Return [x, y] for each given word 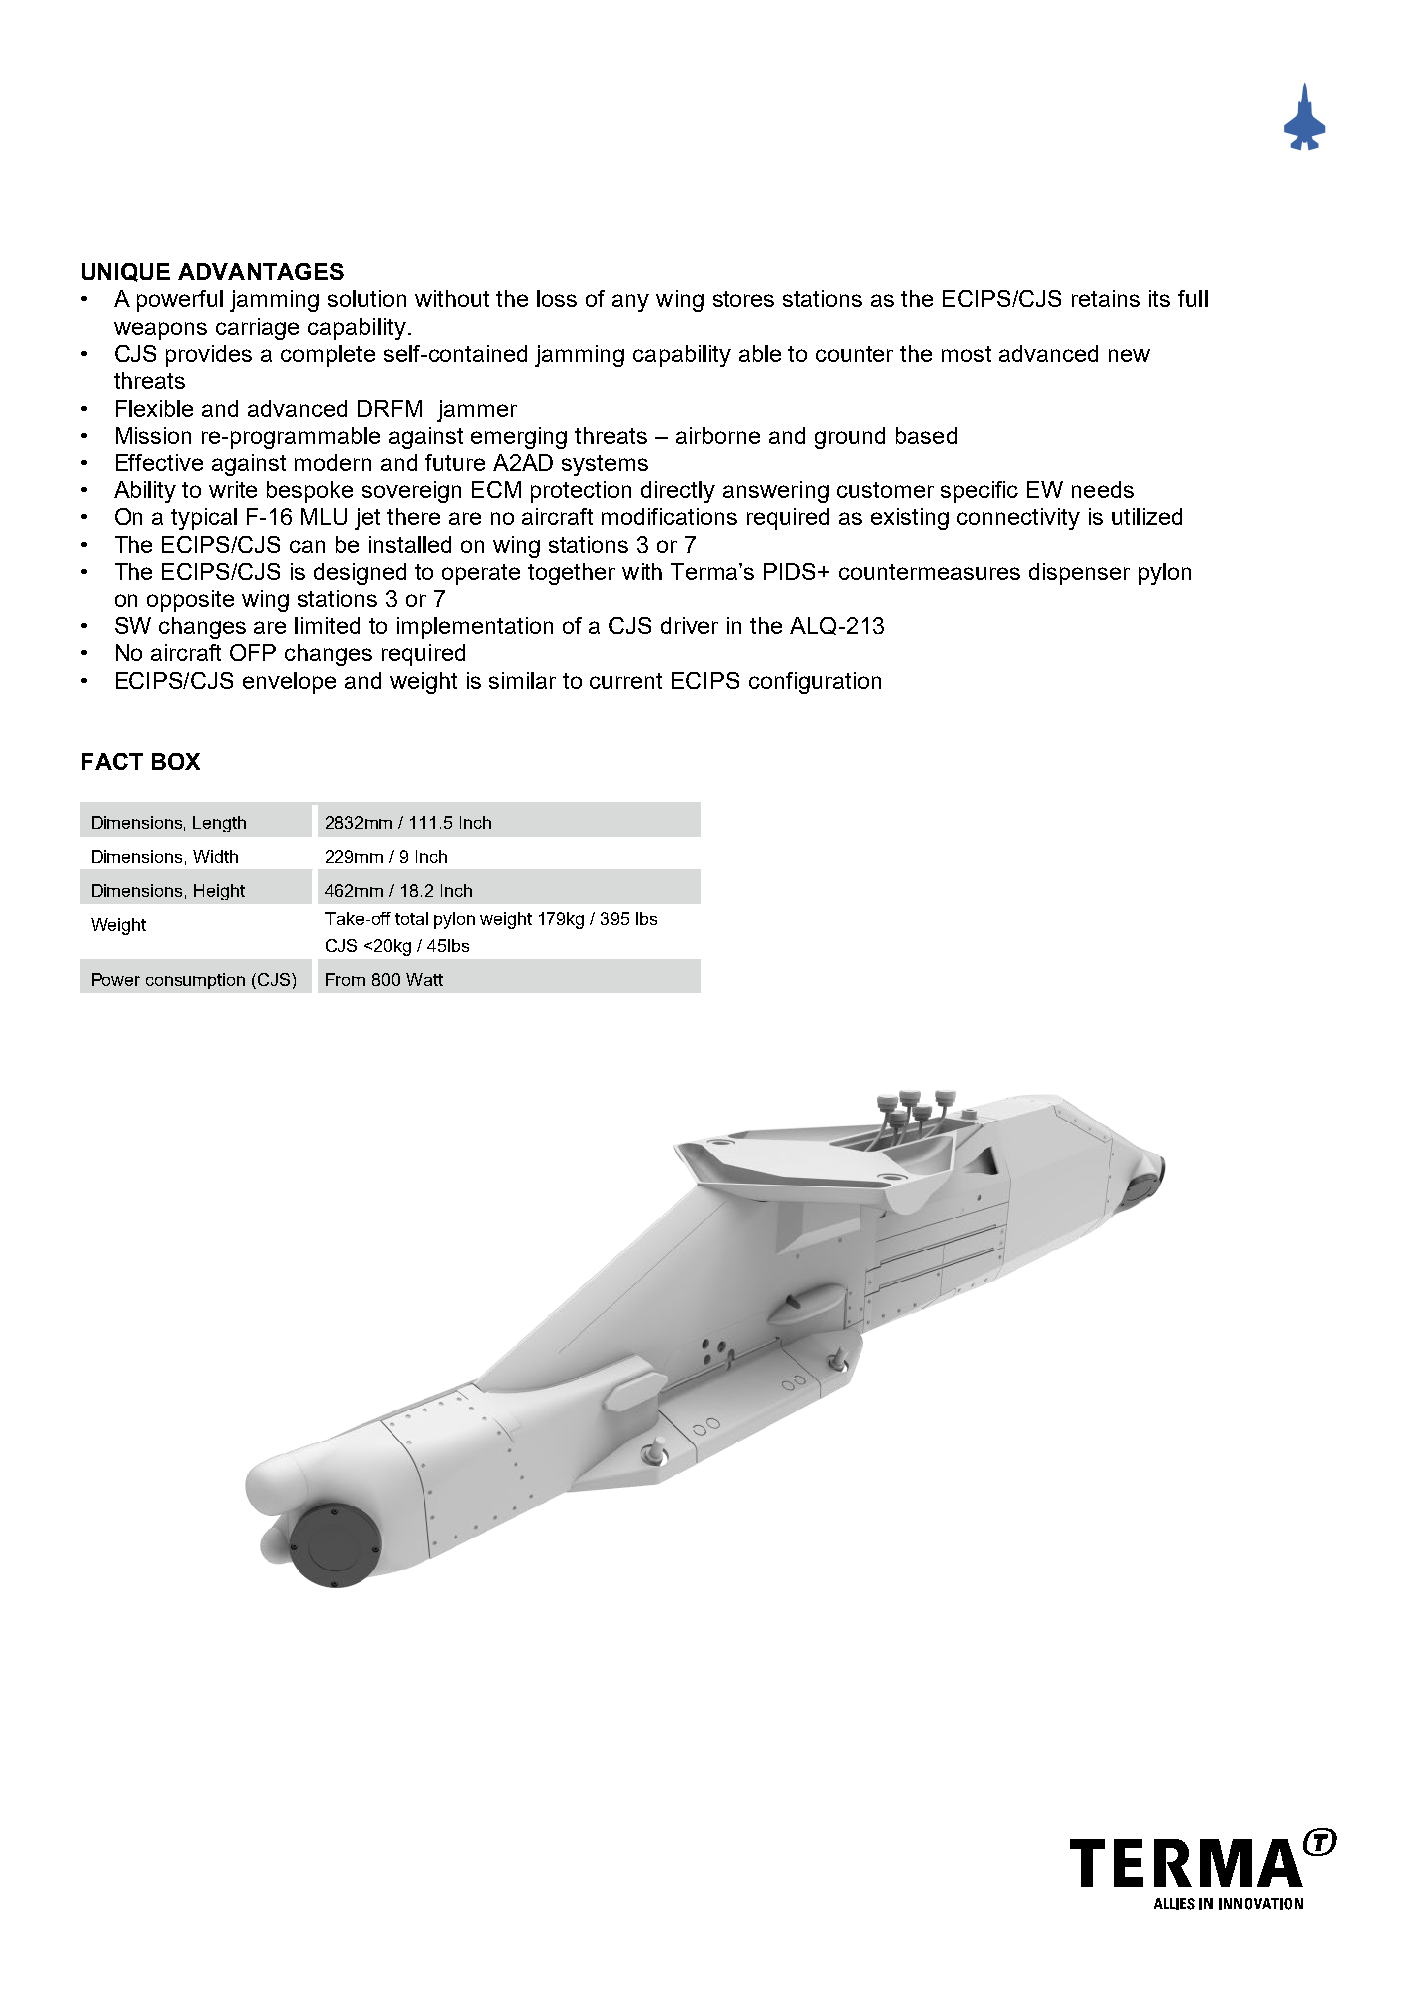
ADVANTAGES [261, 271]
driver [689, 625]
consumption [195, 981]
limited [327, 625]
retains [1106, 298]
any [630, 303]
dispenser [1079, 574]
